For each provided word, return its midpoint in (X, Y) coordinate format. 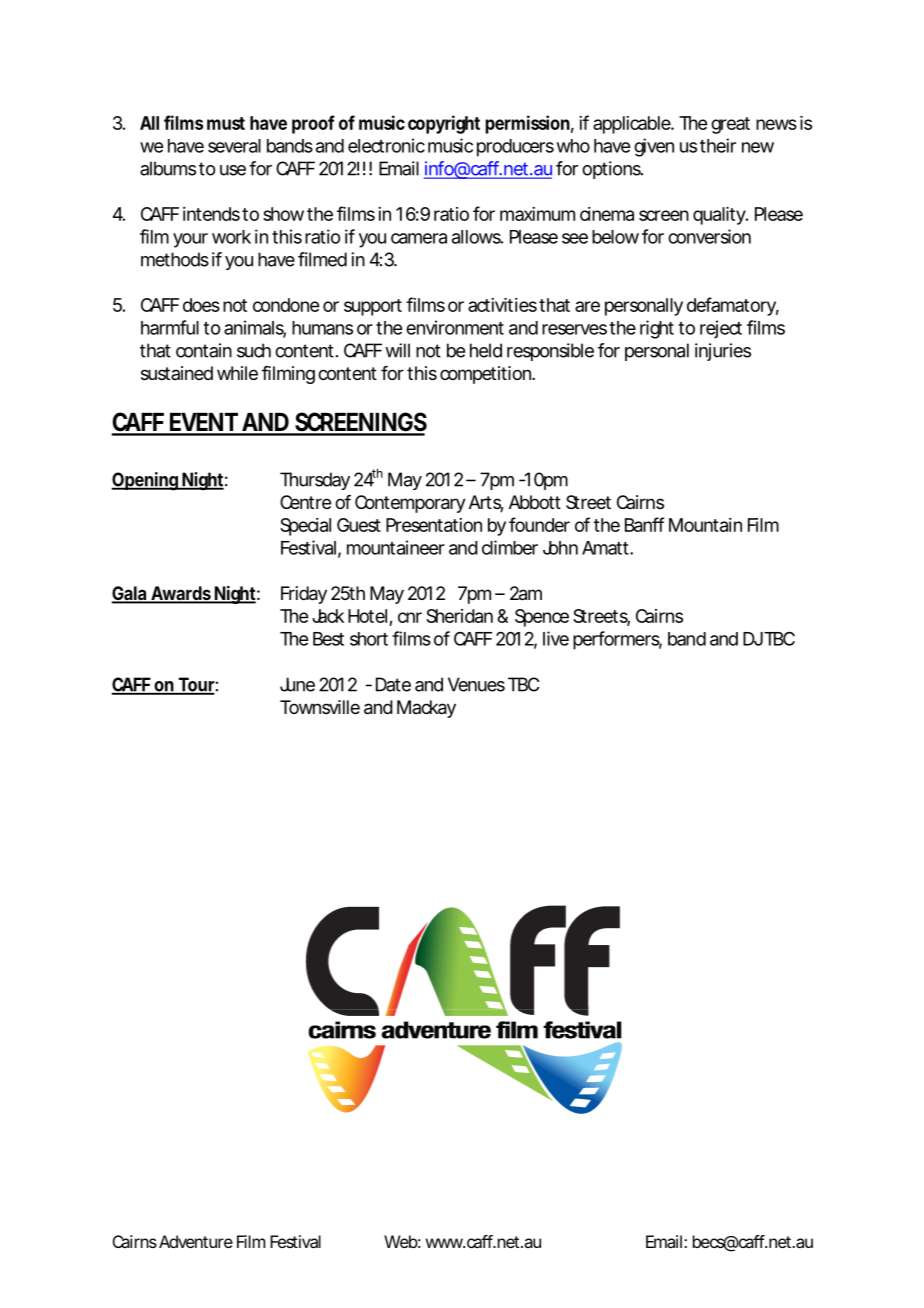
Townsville (320, 707)
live (556, 638)
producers (515, 148)
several (234, 146)
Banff (644, 524)
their (718, 145)
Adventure (196, 1241)
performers (617, 640)
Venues (476, 684)
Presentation (434, 525)
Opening (146, 481)
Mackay (426, 709)
